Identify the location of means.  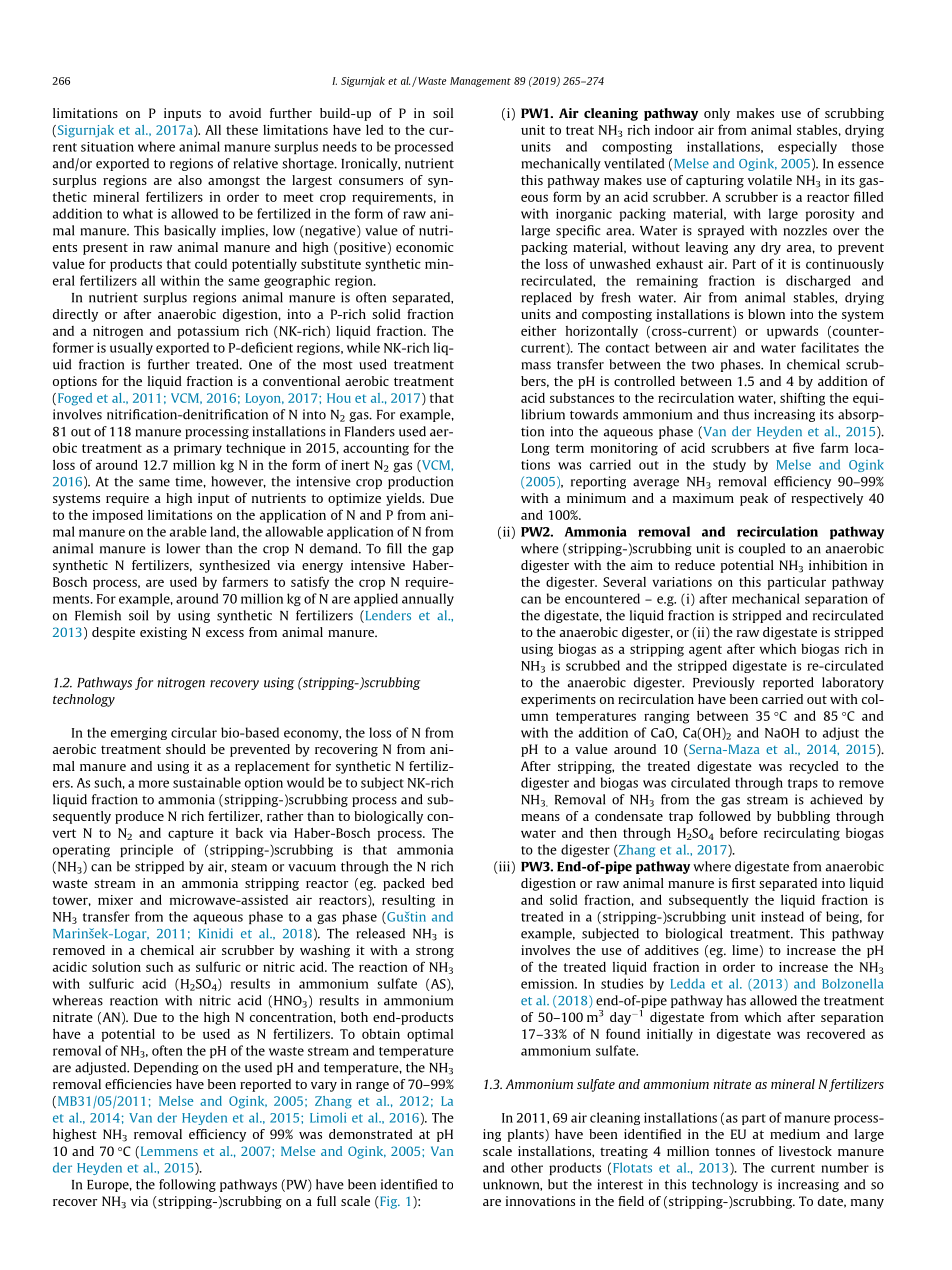
(540, 817).
